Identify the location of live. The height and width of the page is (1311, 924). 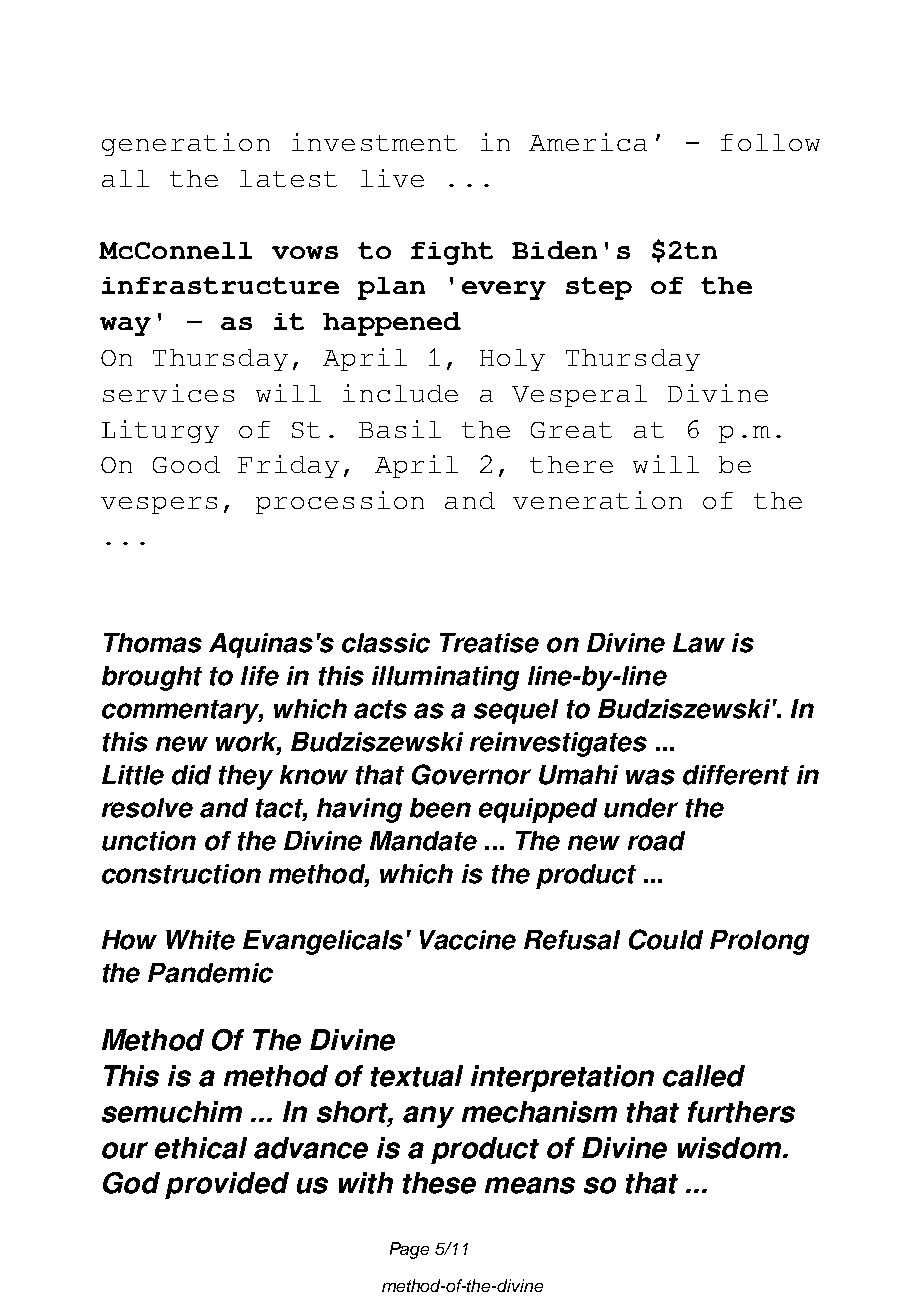
(392, 178).
